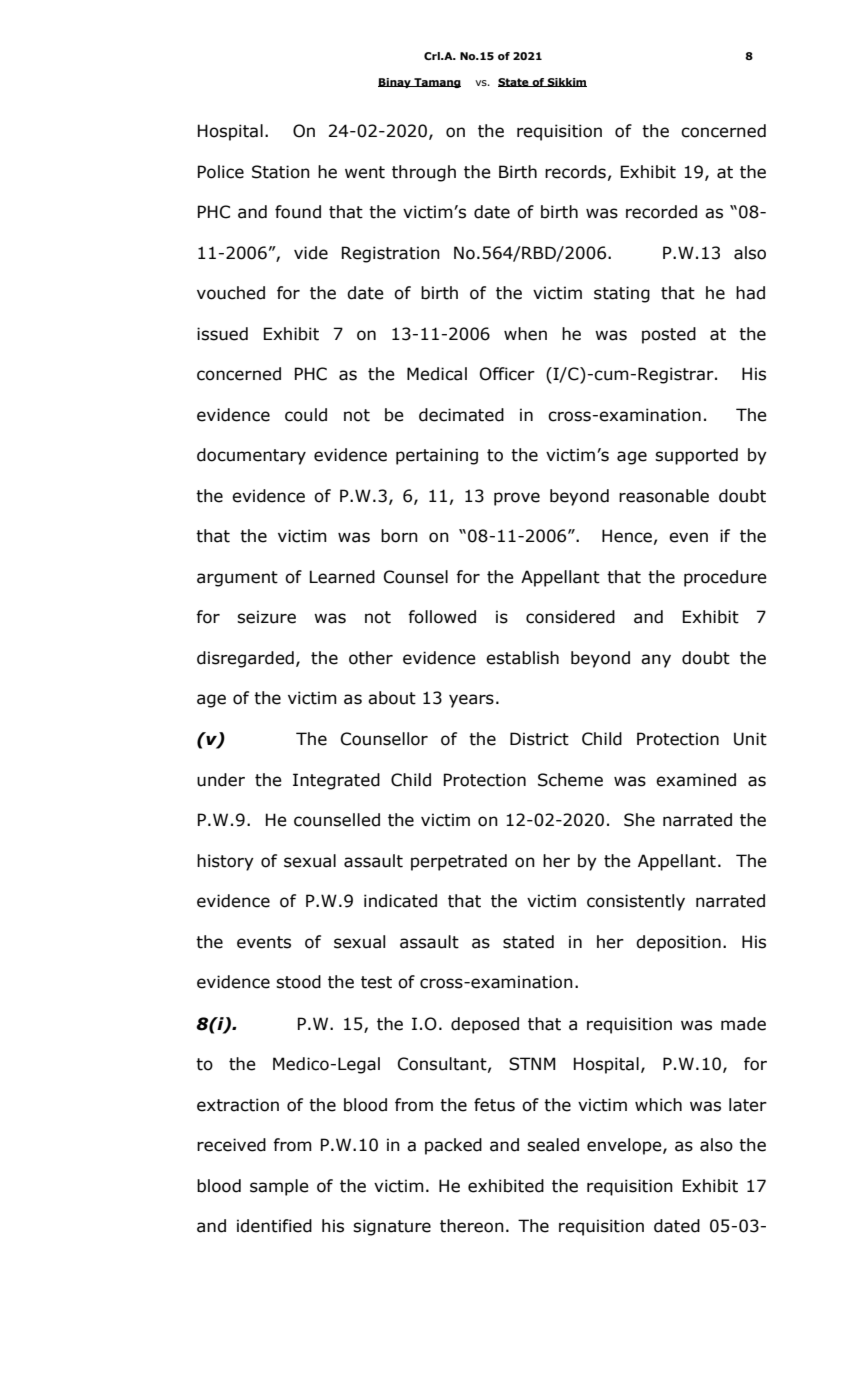 The image size is (849, 1400). I want to click on history, so click(225, 862).
